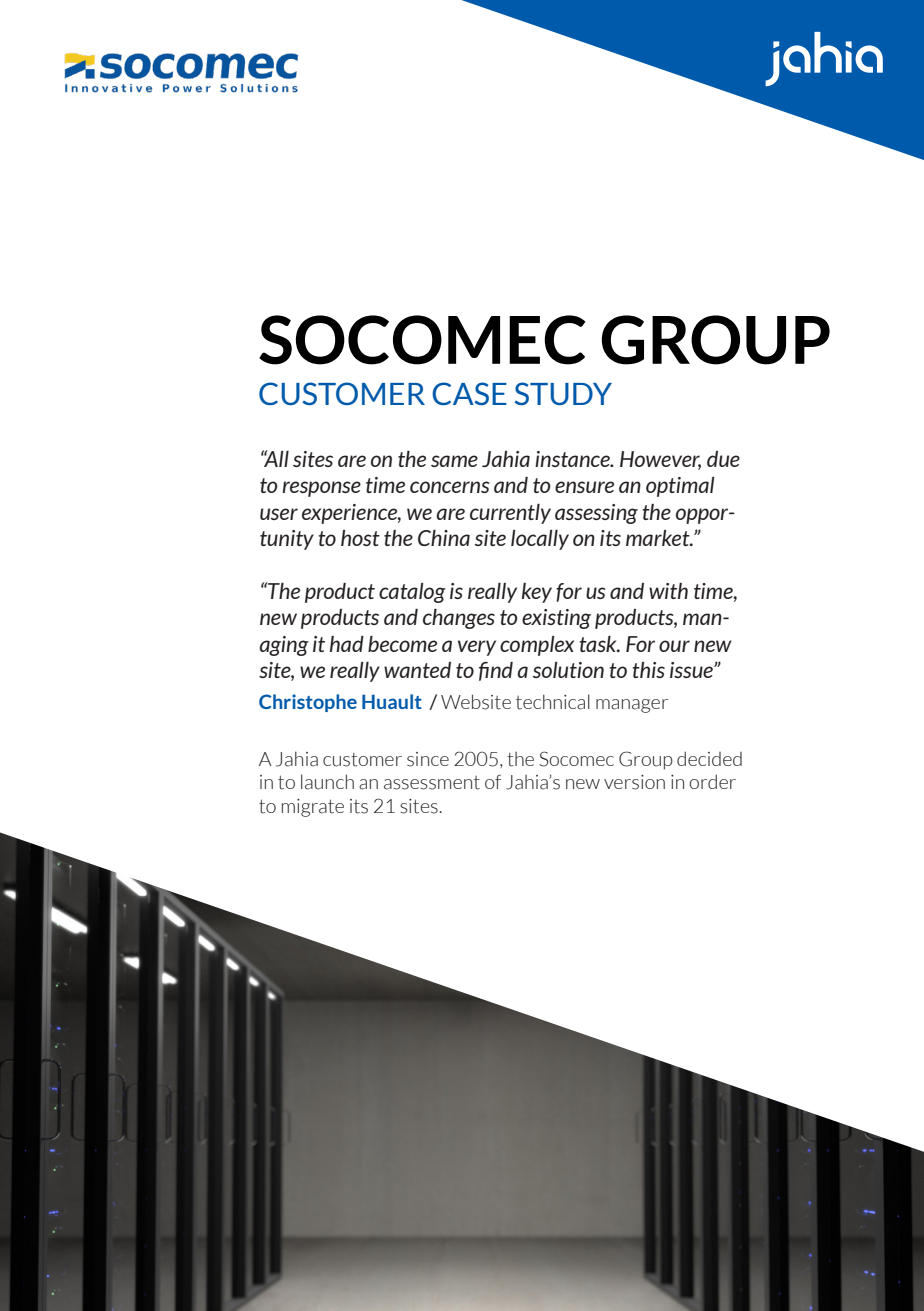 This document has width=924, height=1311. I want to click on host, so click(360, 538).
